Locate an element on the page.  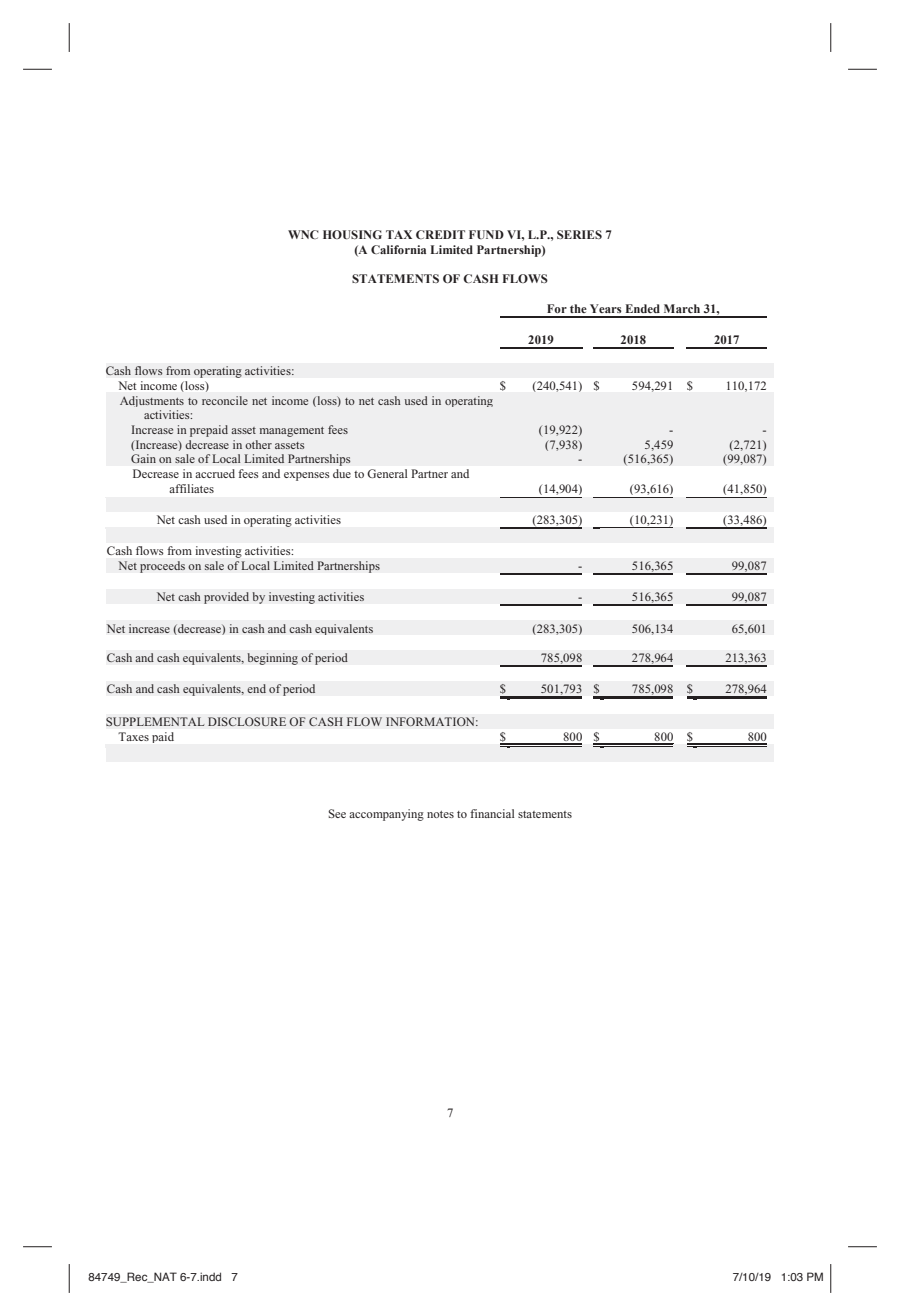
affiliates is located at coordinates (191, 488).
